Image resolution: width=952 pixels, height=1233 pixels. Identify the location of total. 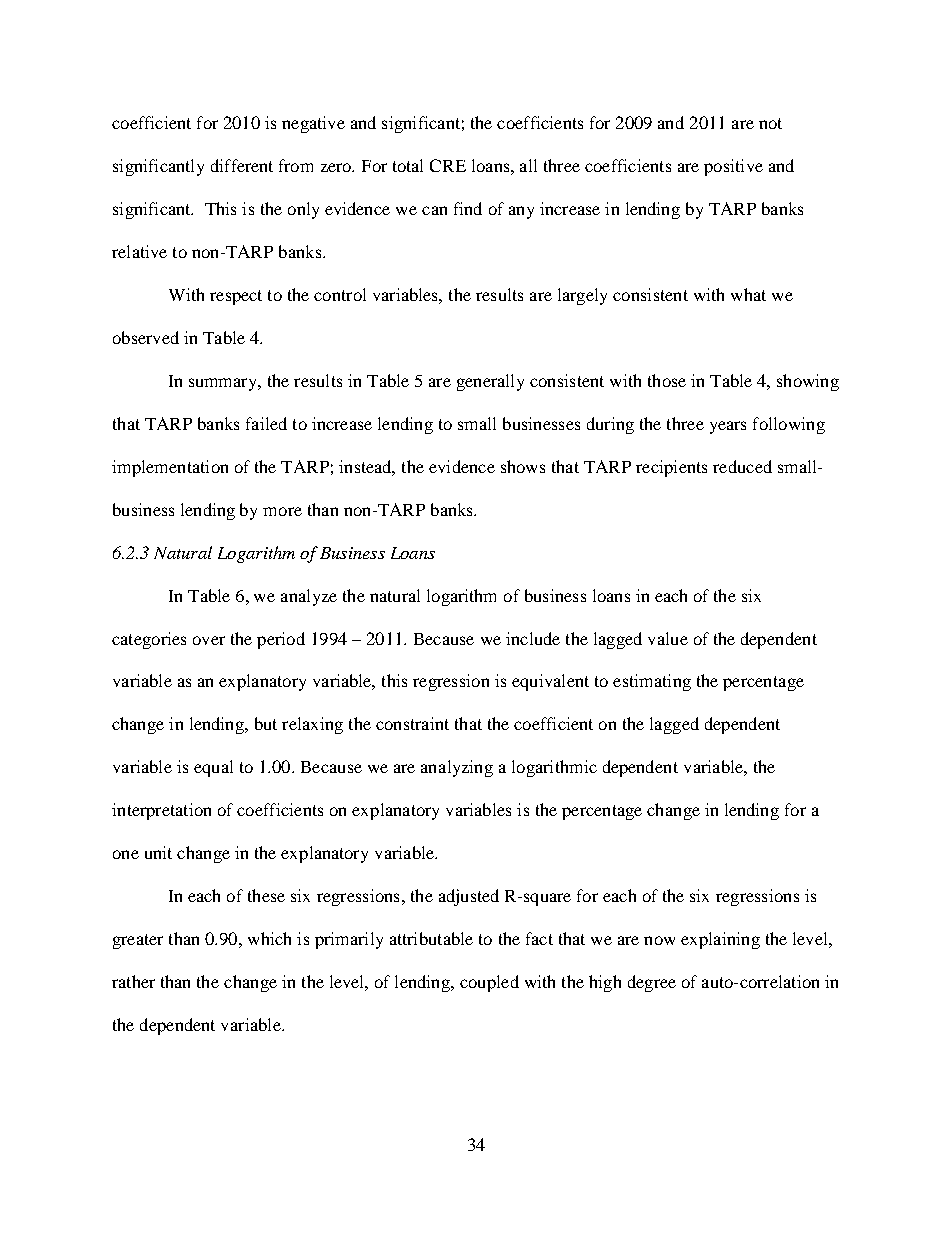
(408, 165).
